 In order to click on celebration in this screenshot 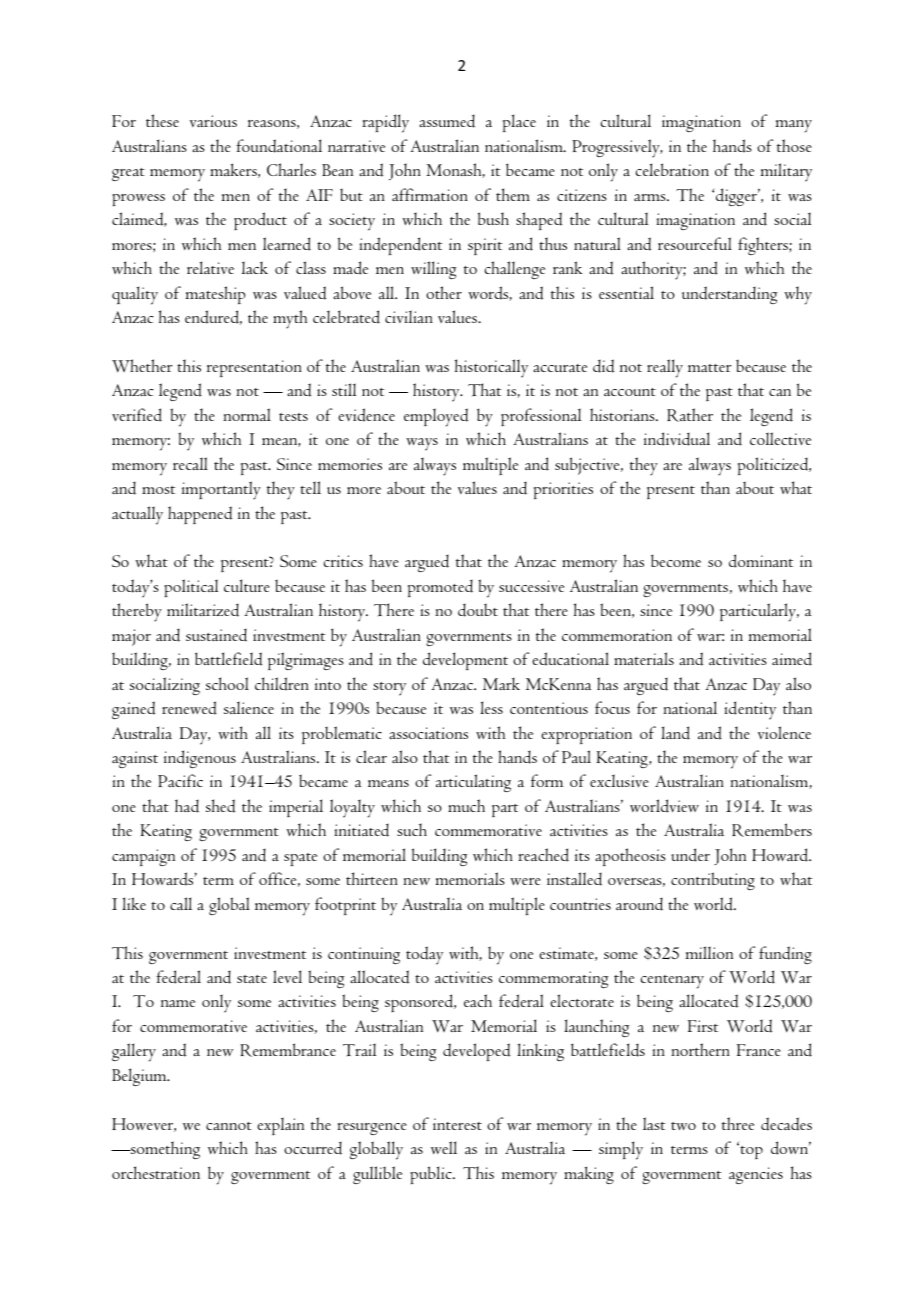, I will do `click(672, 169)`.
